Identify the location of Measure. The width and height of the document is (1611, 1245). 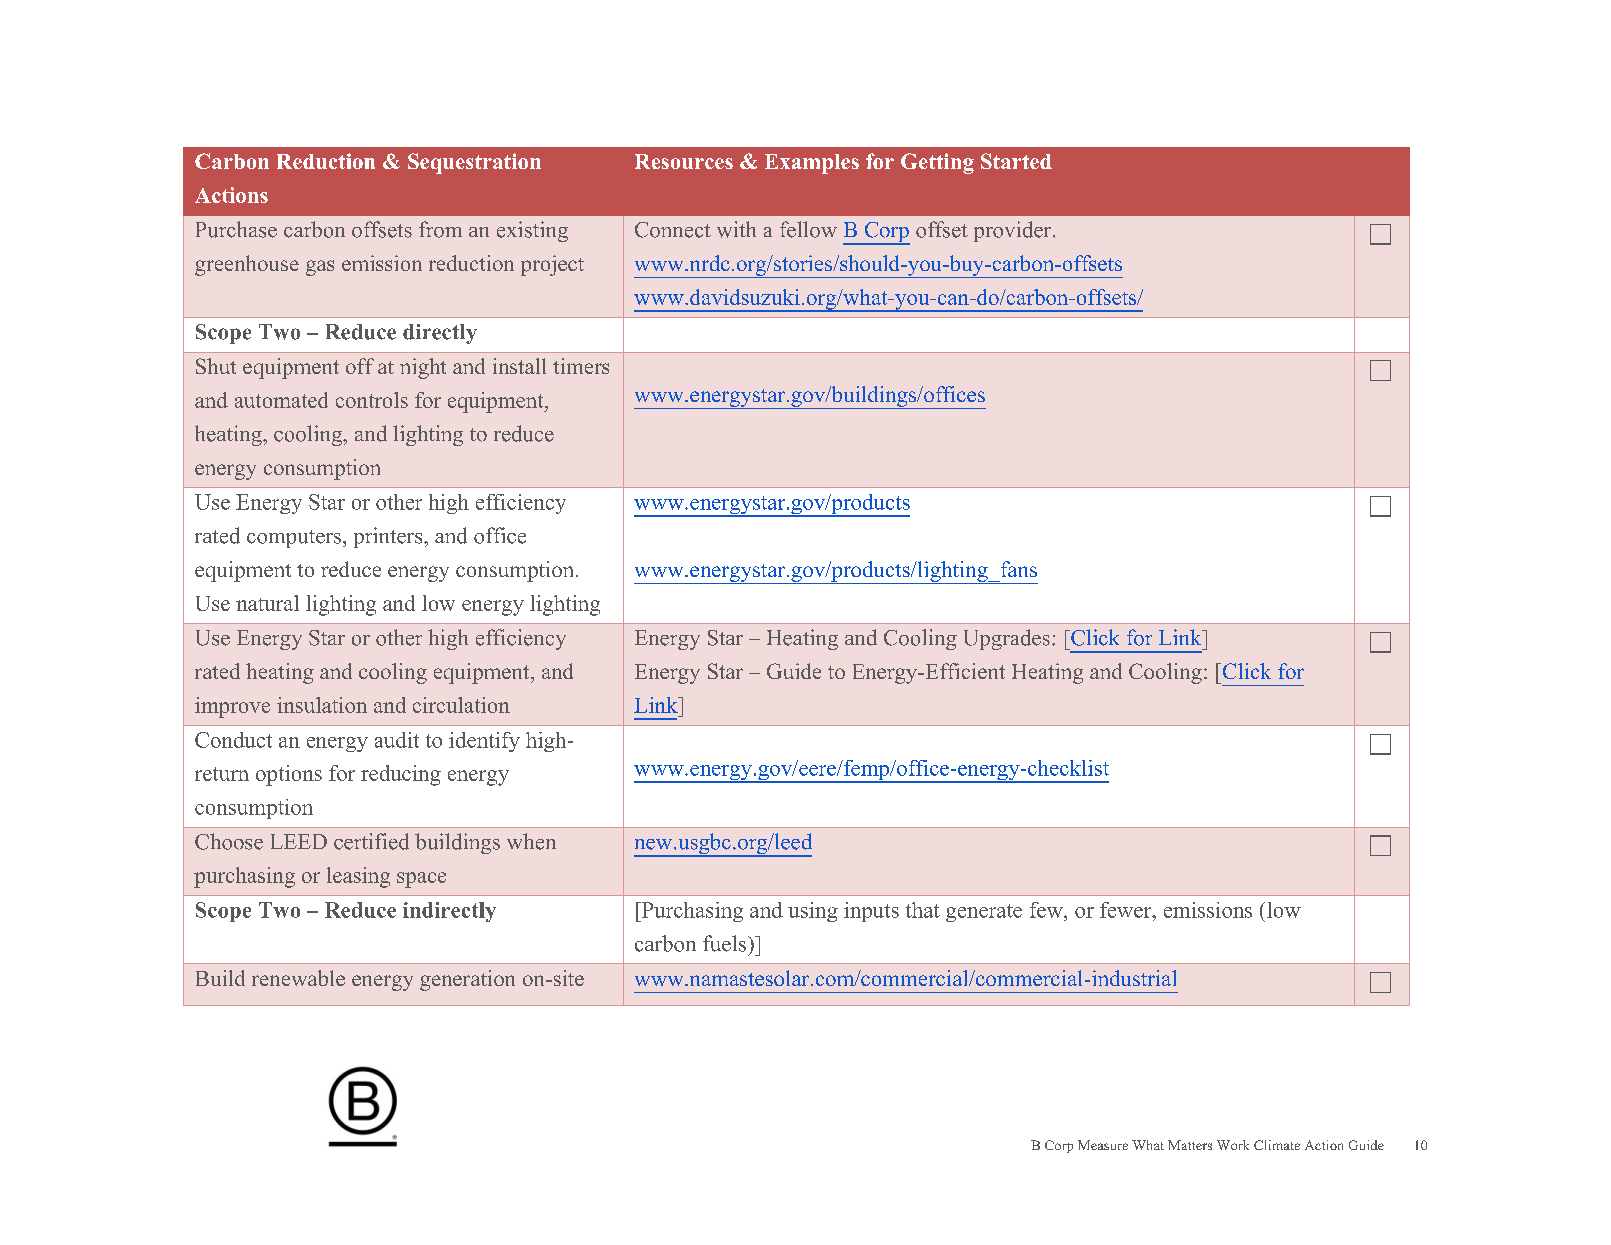
(1103, 1145).
